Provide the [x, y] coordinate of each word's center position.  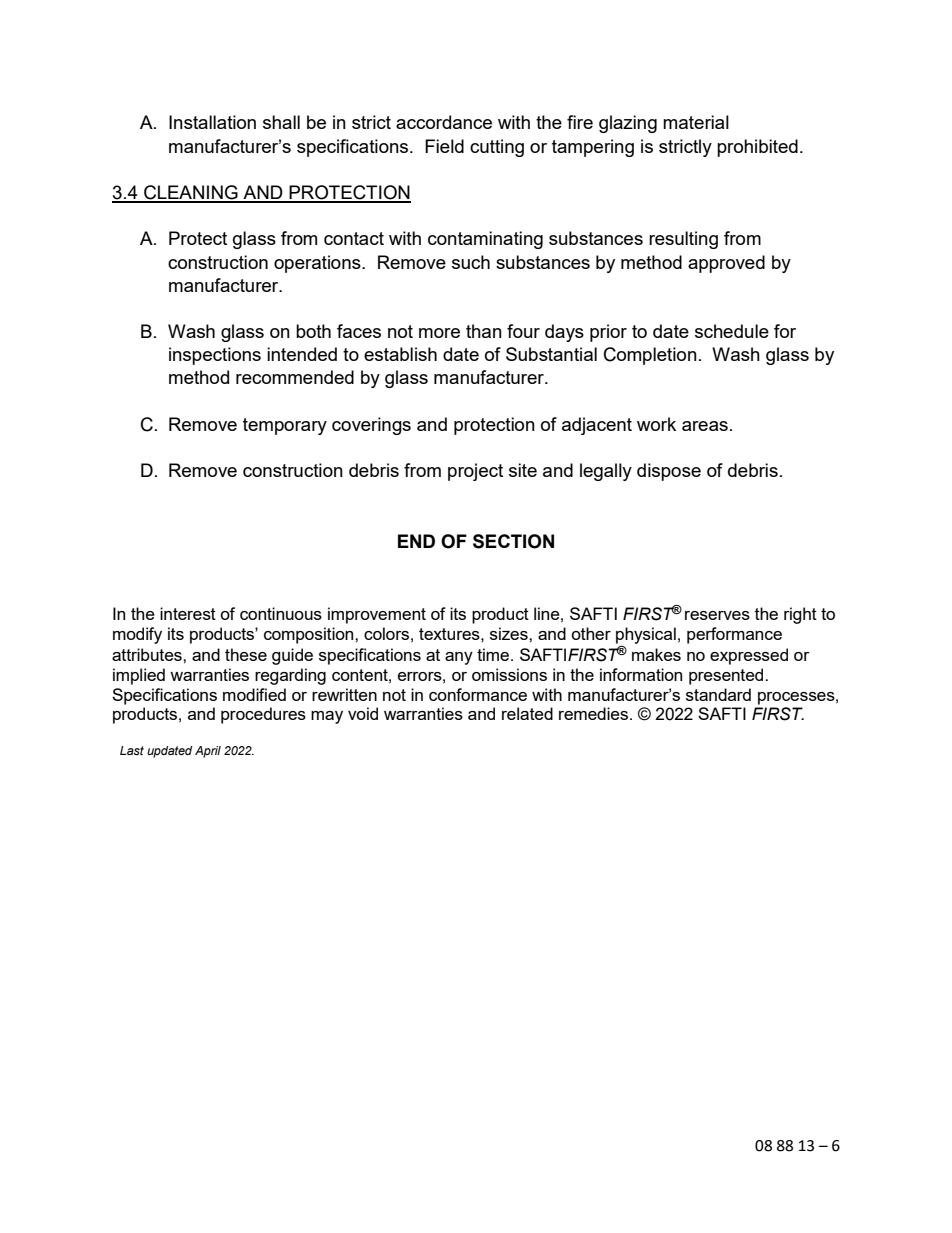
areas [705, 426]
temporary [285, 426]
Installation [212, 122]
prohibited [757, 148]
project [475, 472]
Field [444, 146]
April [208, 752]
